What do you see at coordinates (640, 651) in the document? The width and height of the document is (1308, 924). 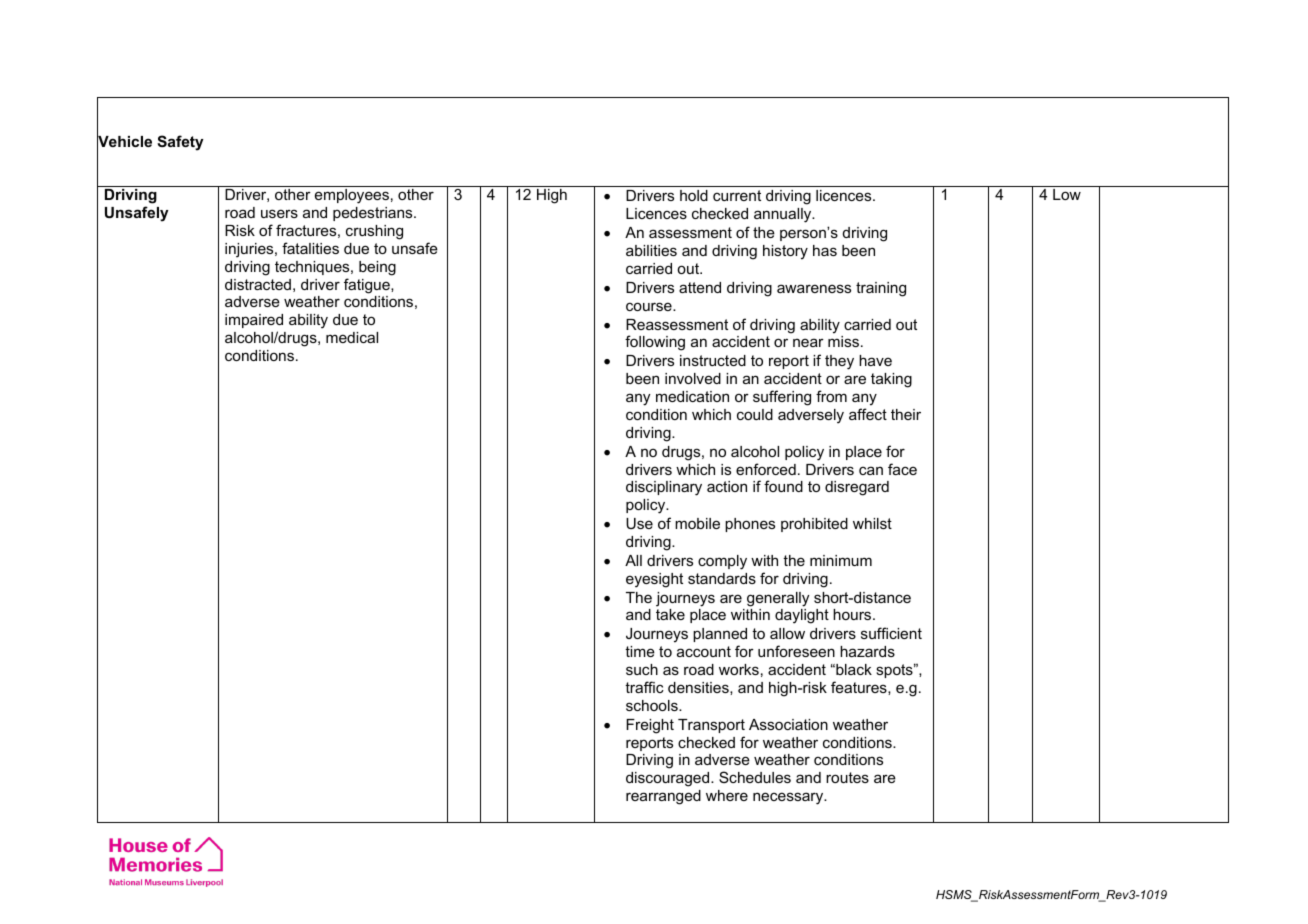 I see `time` at bounding box center [640, 651].
